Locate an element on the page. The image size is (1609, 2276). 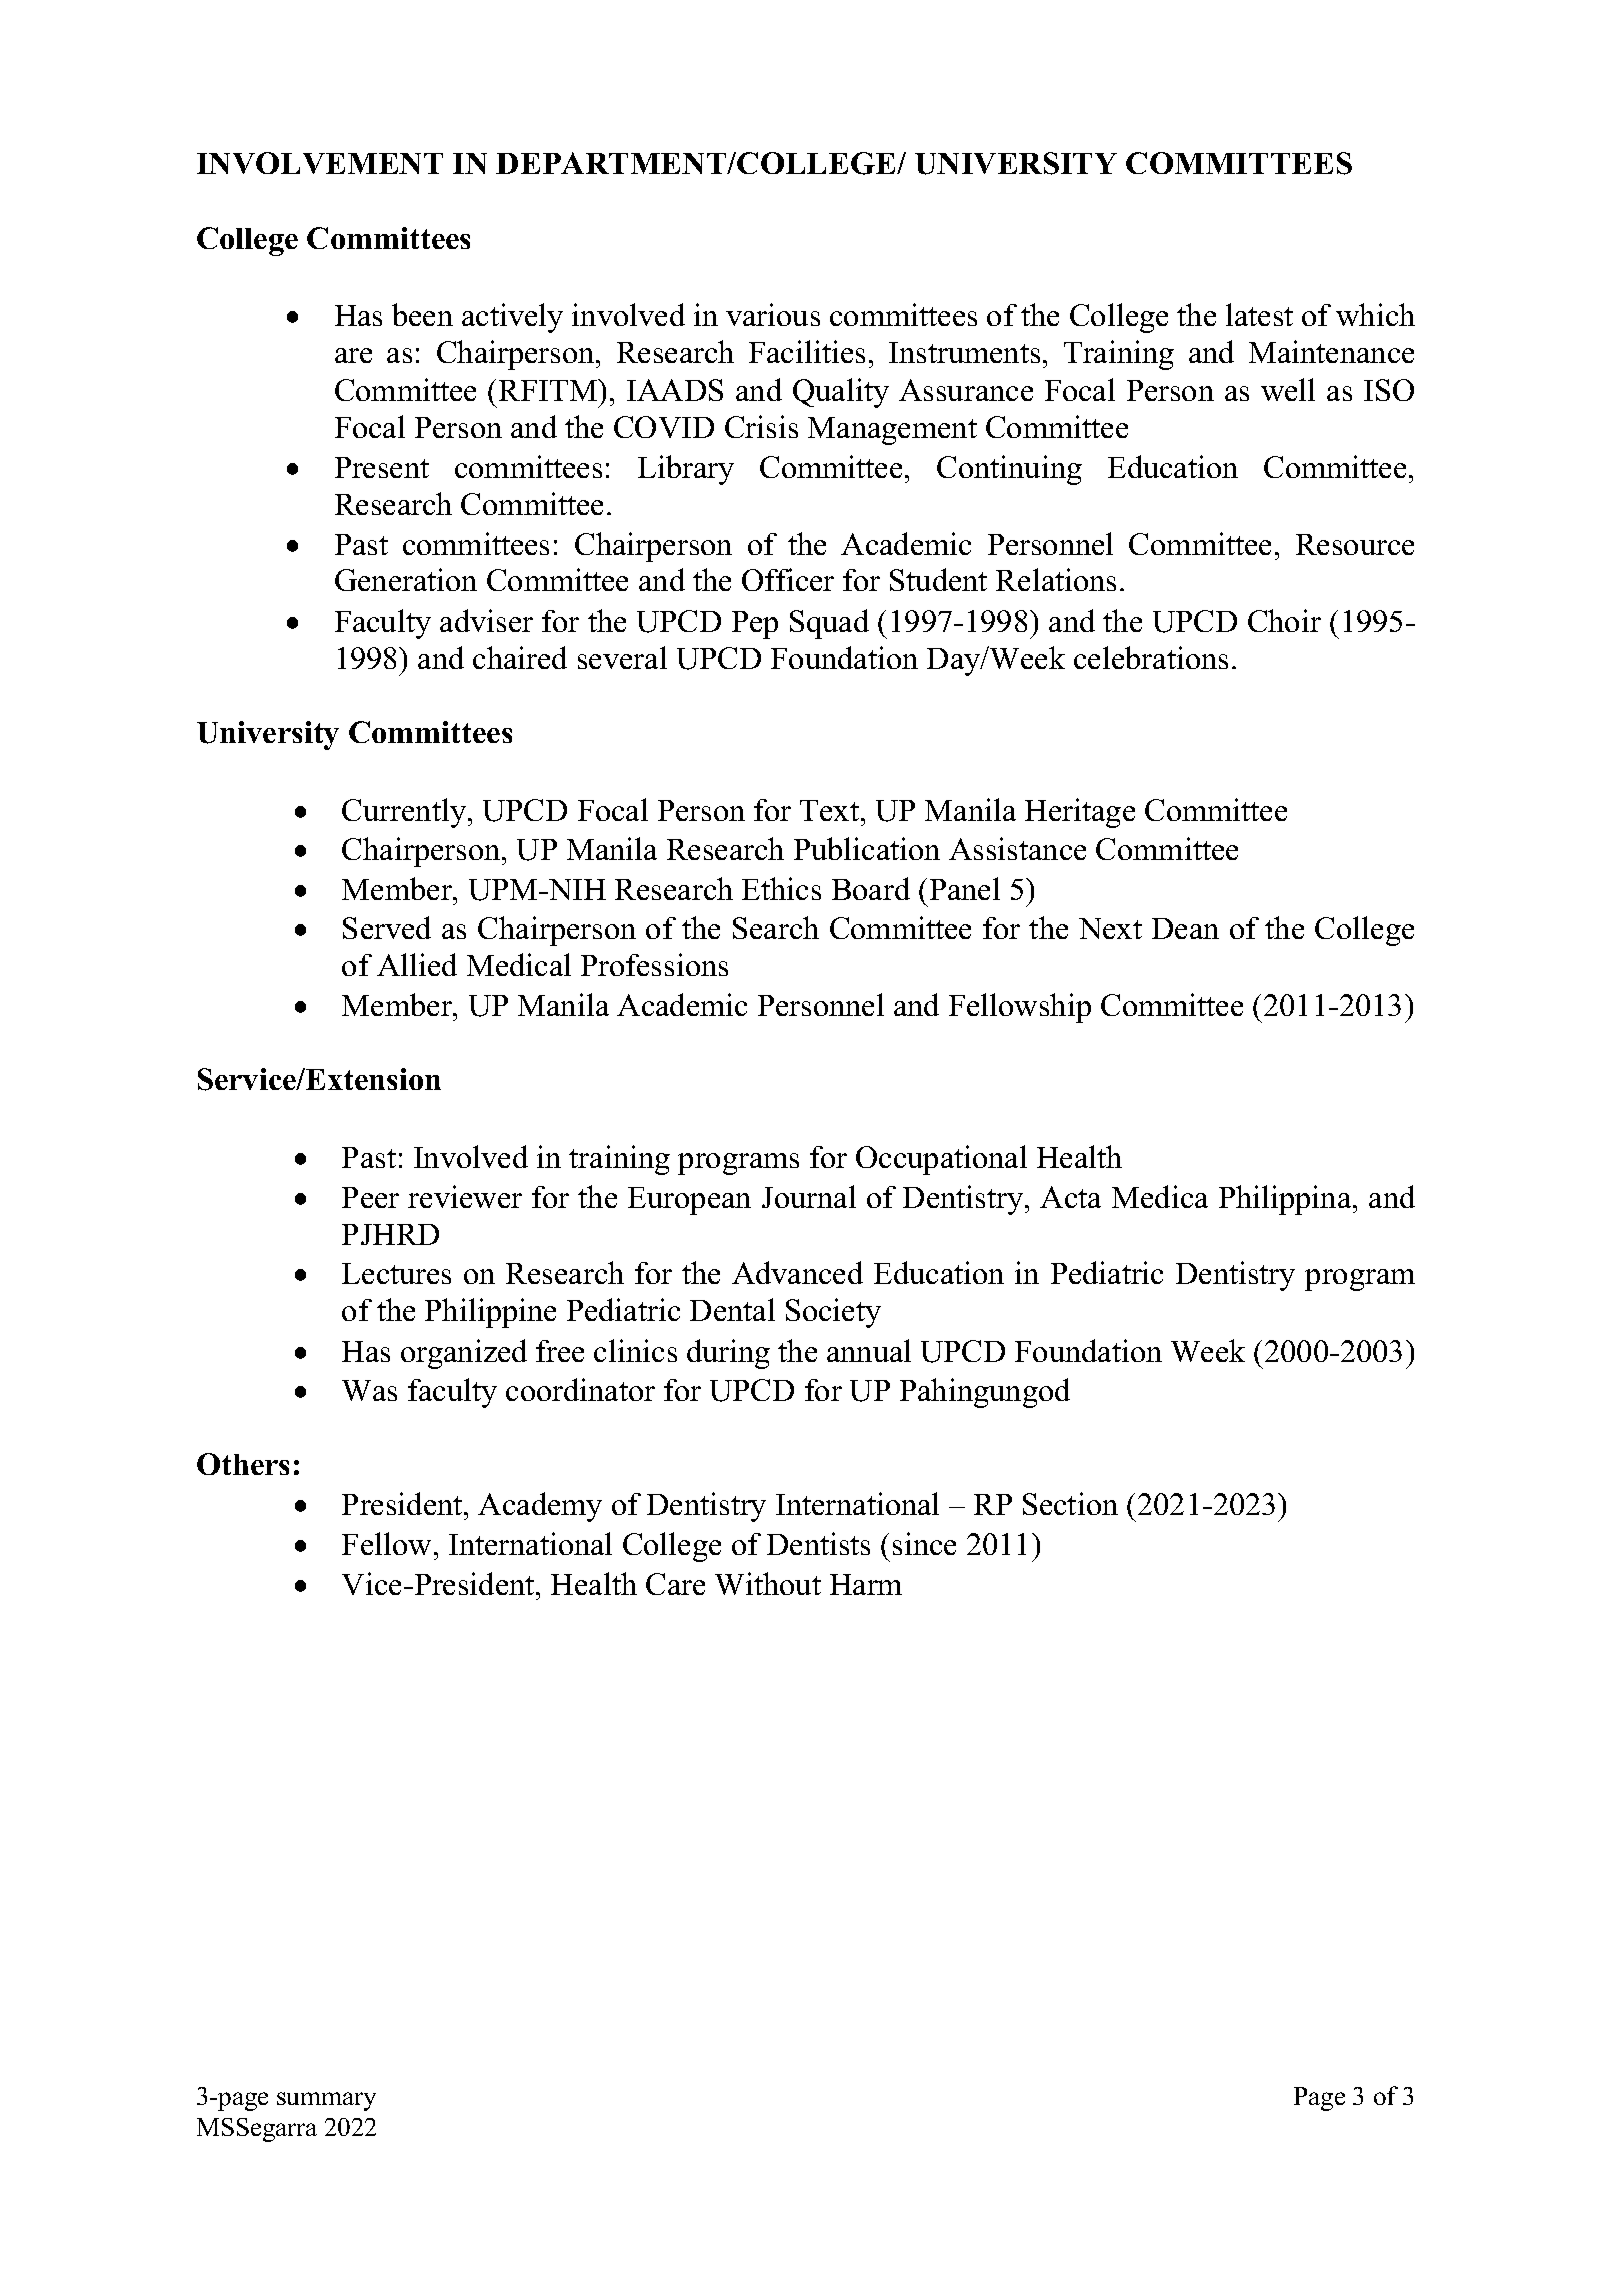
Without is located at coordinates (768, 1583).
